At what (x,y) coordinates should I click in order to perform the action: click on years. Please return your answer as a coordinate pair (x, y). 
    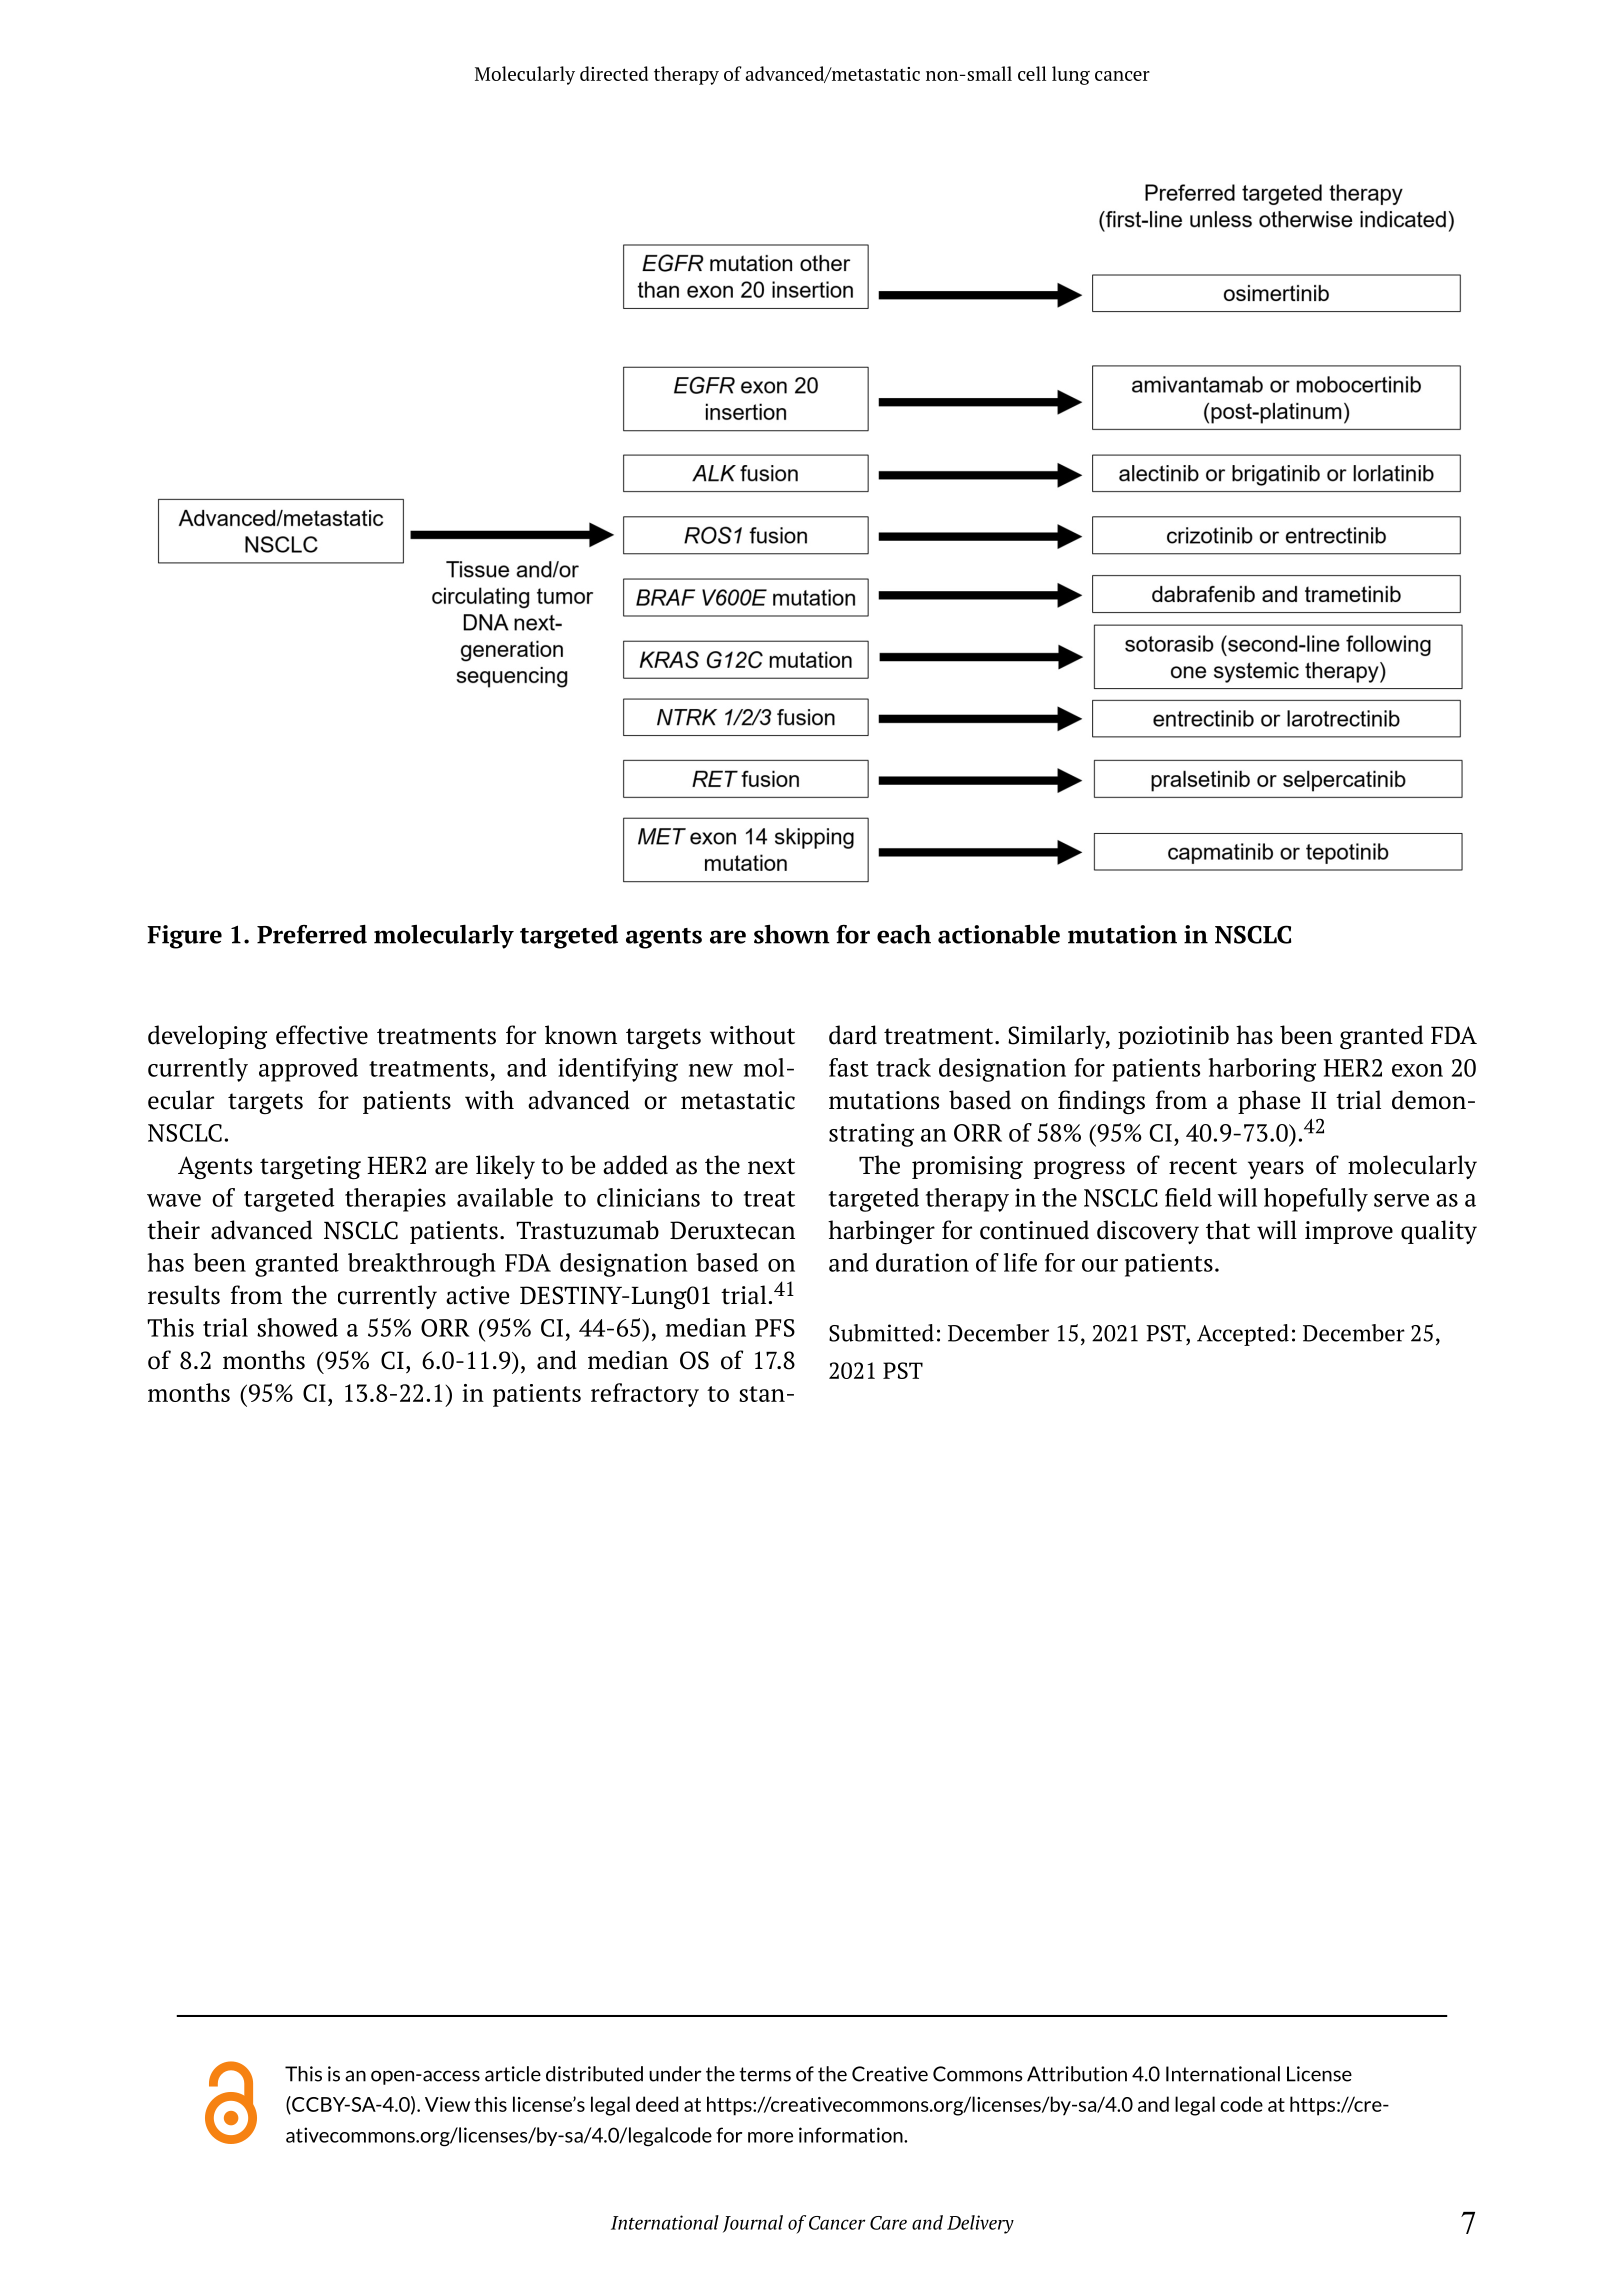
    Looking at the image, I should click on (1276, 1170).
